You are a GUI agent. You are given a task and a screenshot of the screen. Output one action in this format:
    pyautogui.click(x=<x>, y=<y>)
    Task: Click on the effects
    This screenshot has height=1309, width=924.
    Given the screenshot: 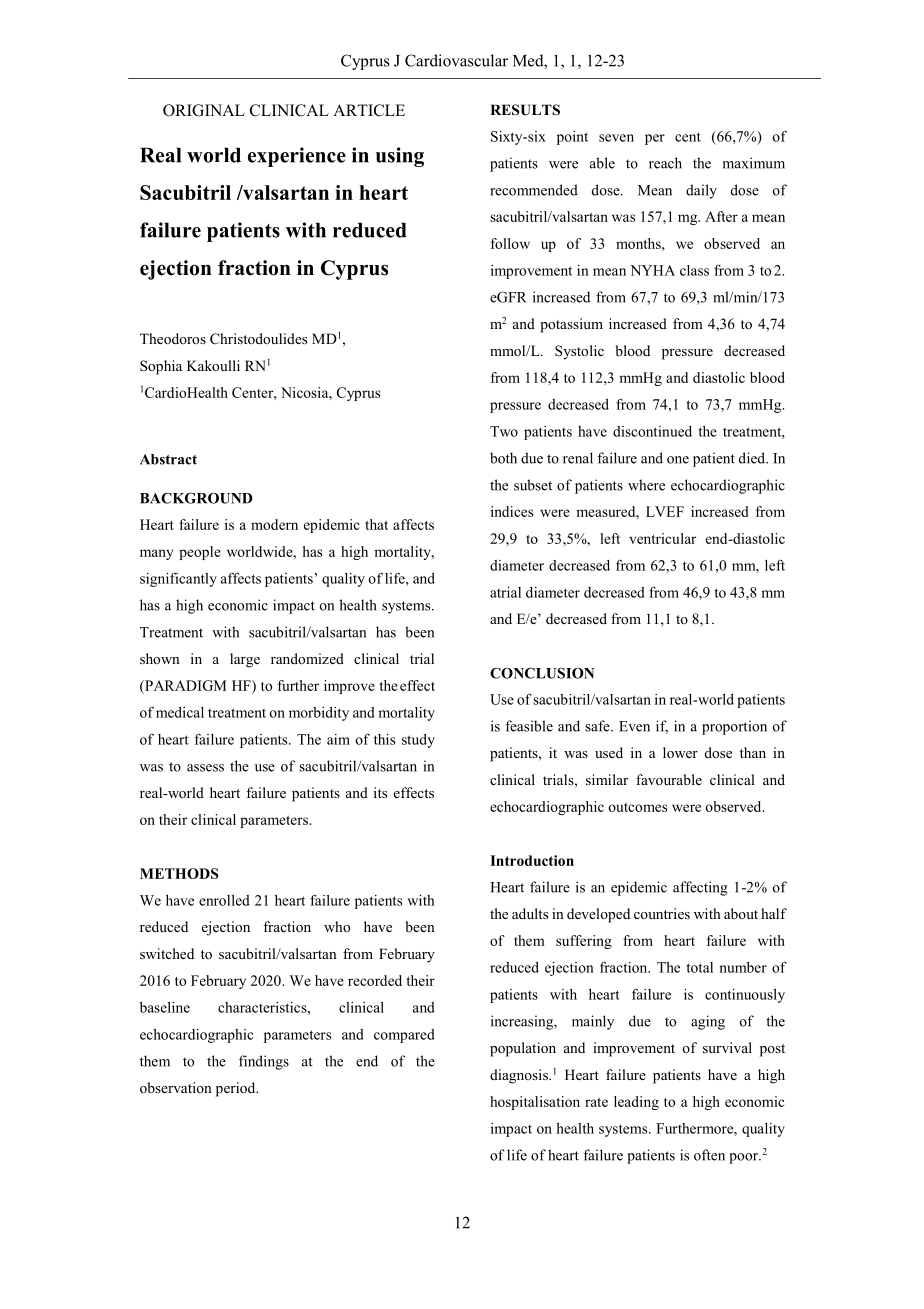 What is the action you would take?
    pyautogui.click(x=414, y=792)
